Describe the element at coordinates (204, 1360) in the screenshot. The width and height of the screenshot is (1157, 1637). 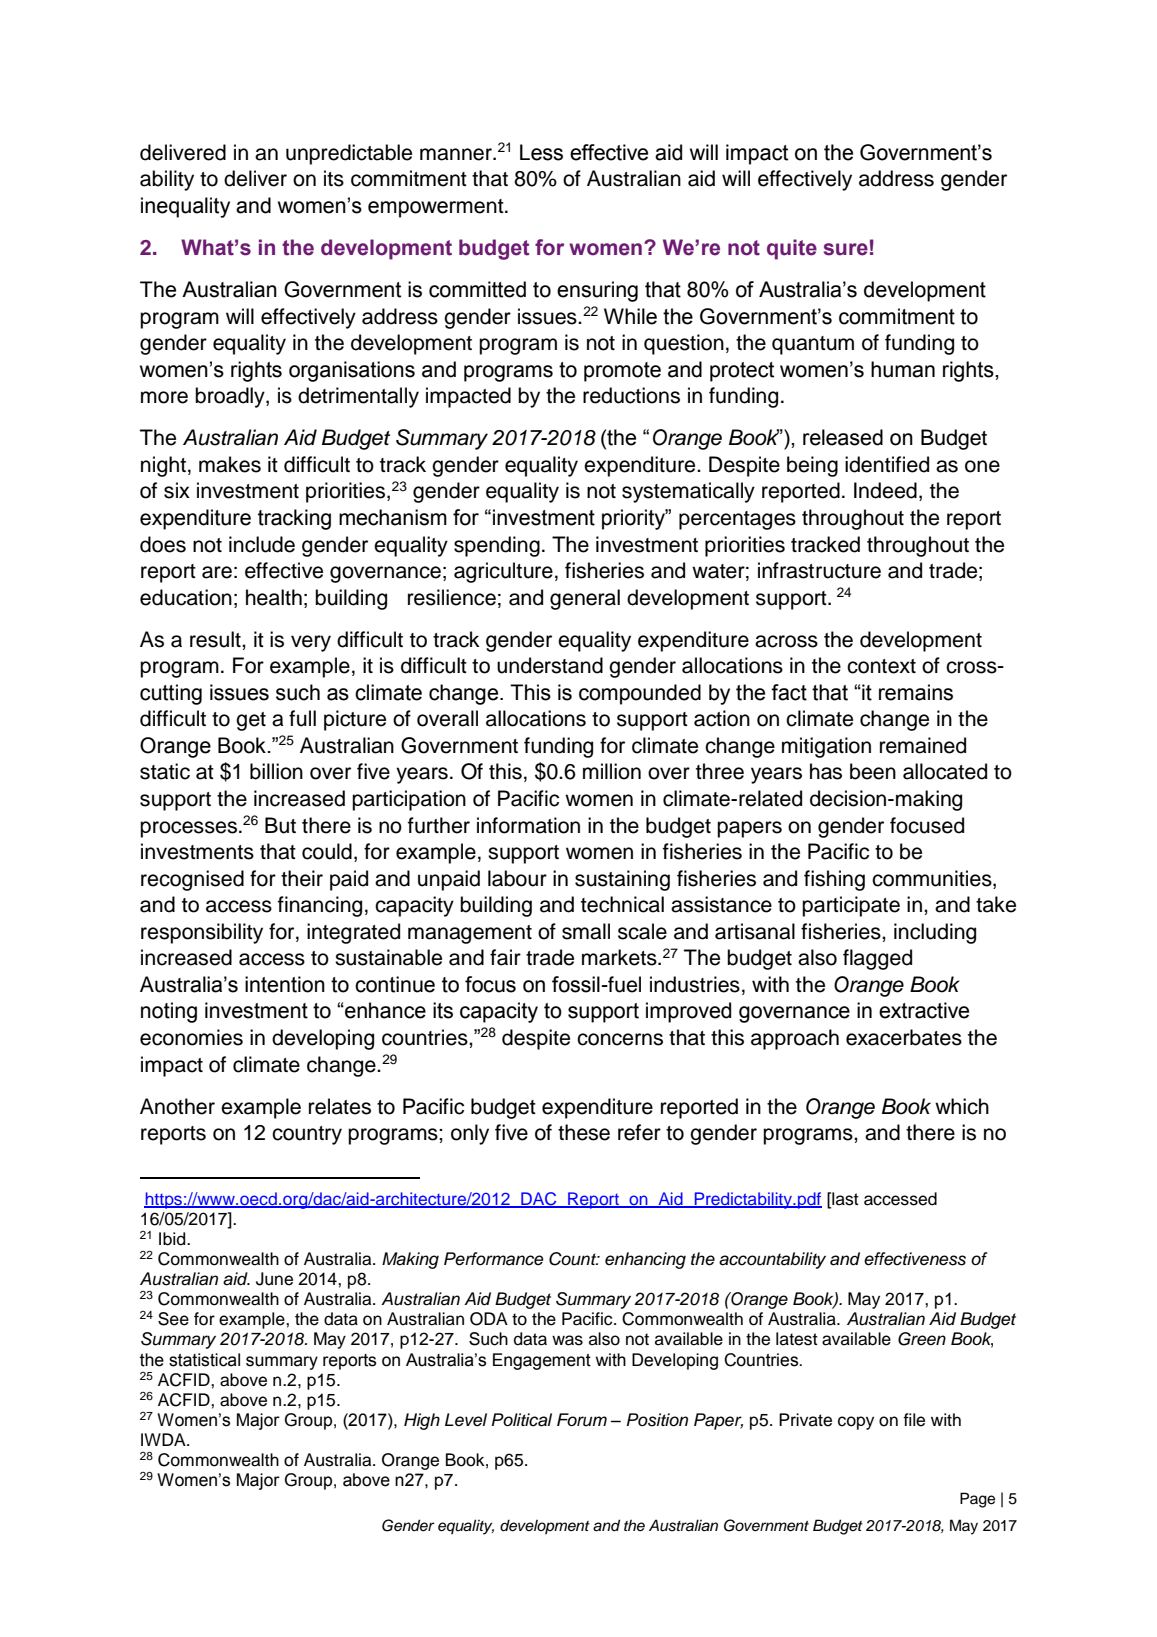
I see `statistical` at that location.
